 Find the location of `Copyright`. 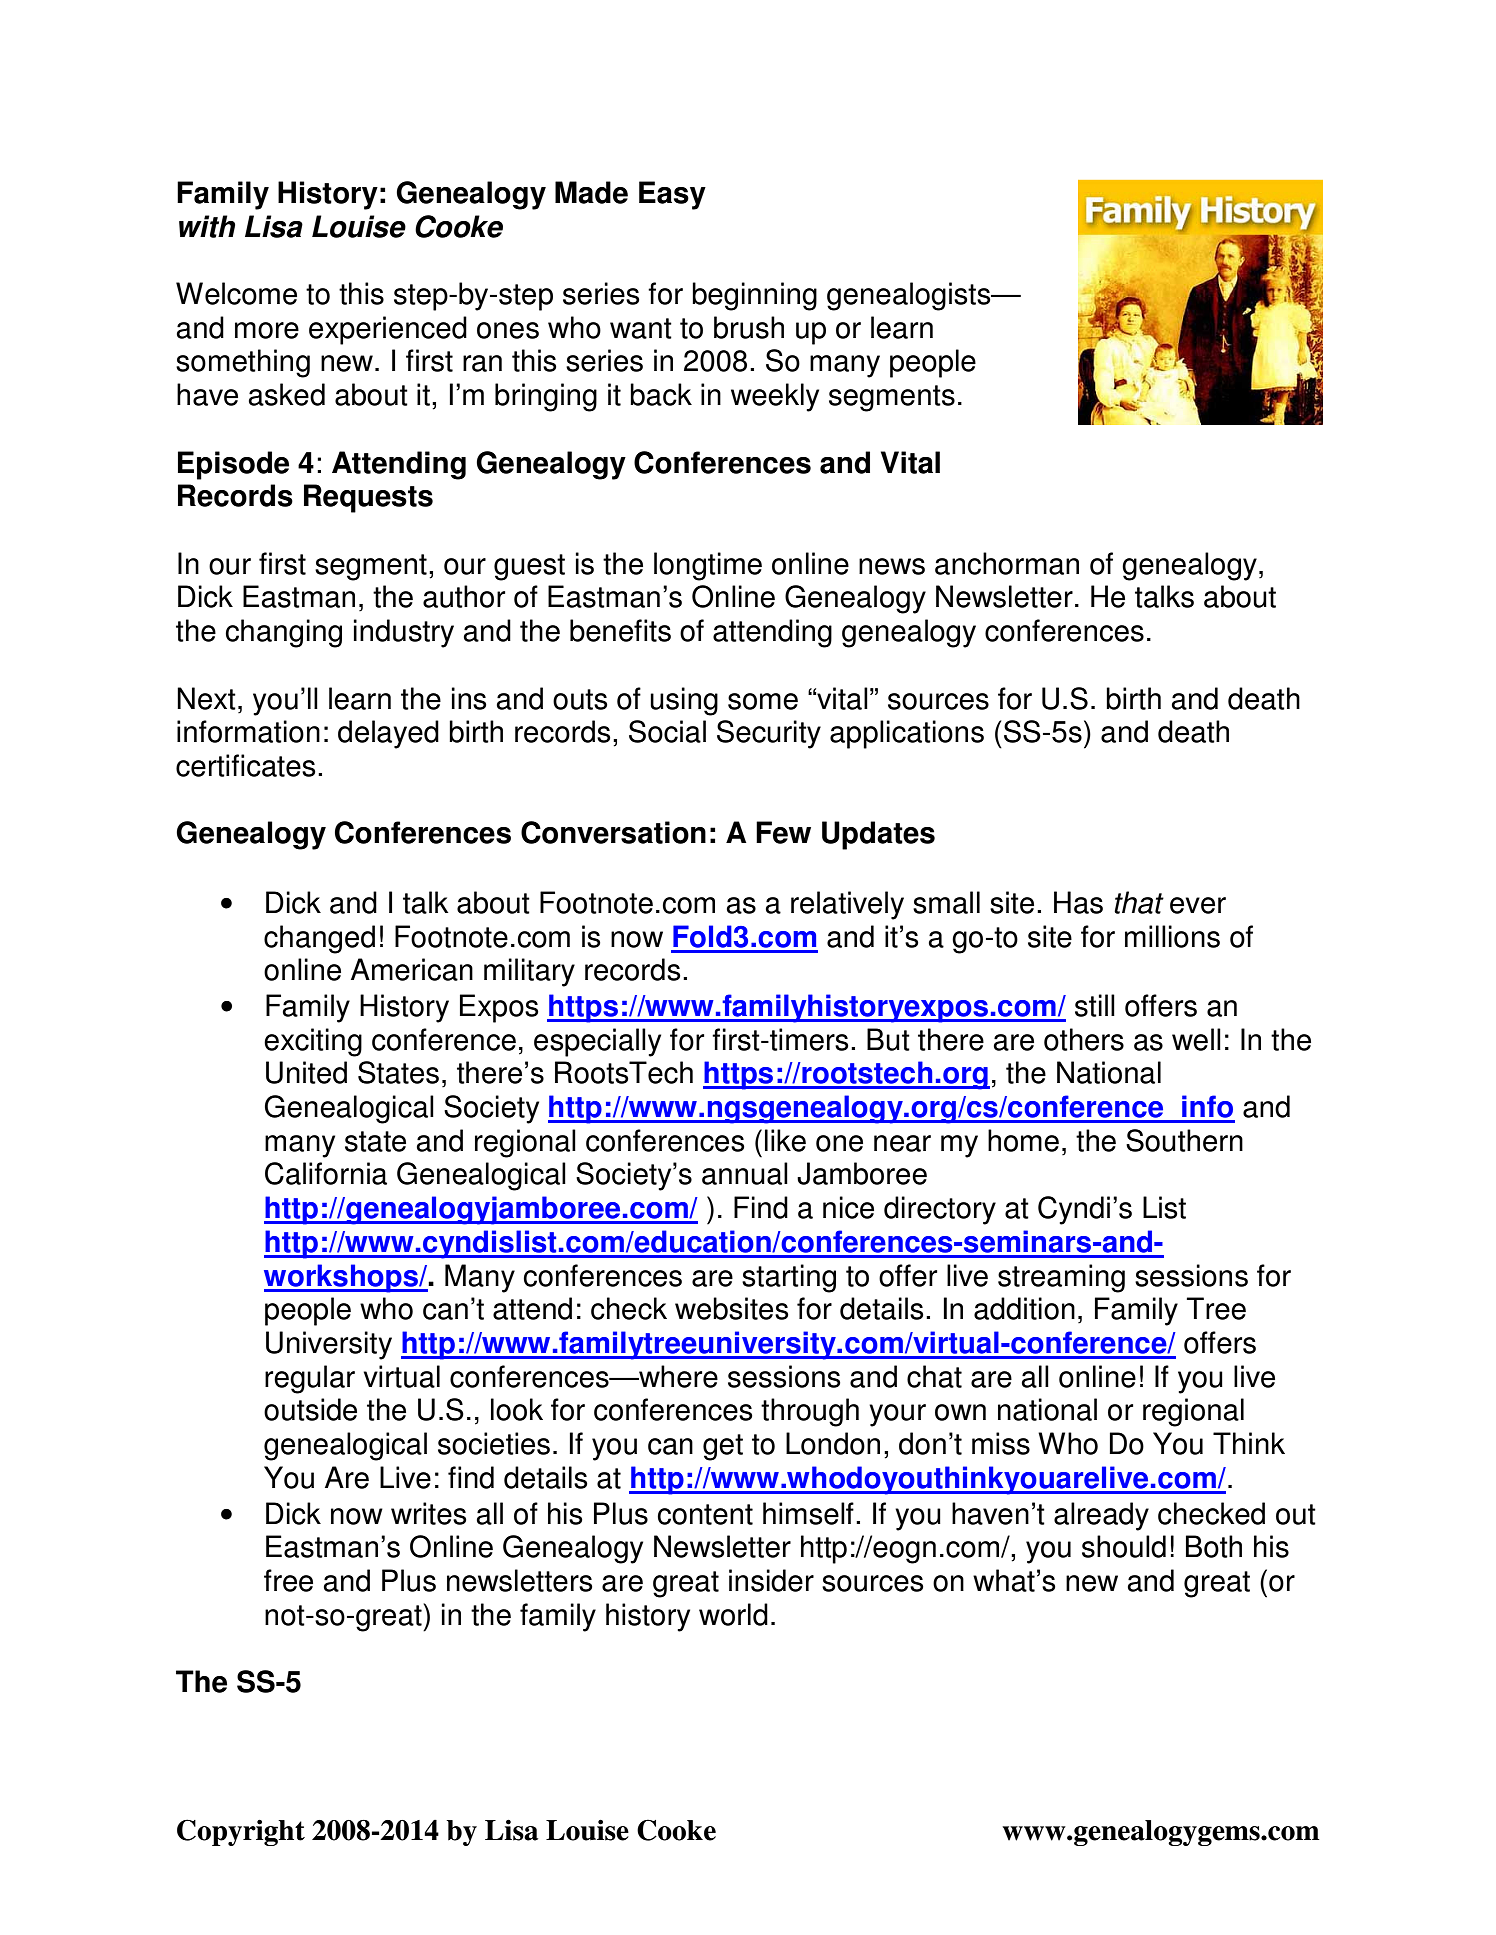

Copyright is located at coordinates (241, 1832).
